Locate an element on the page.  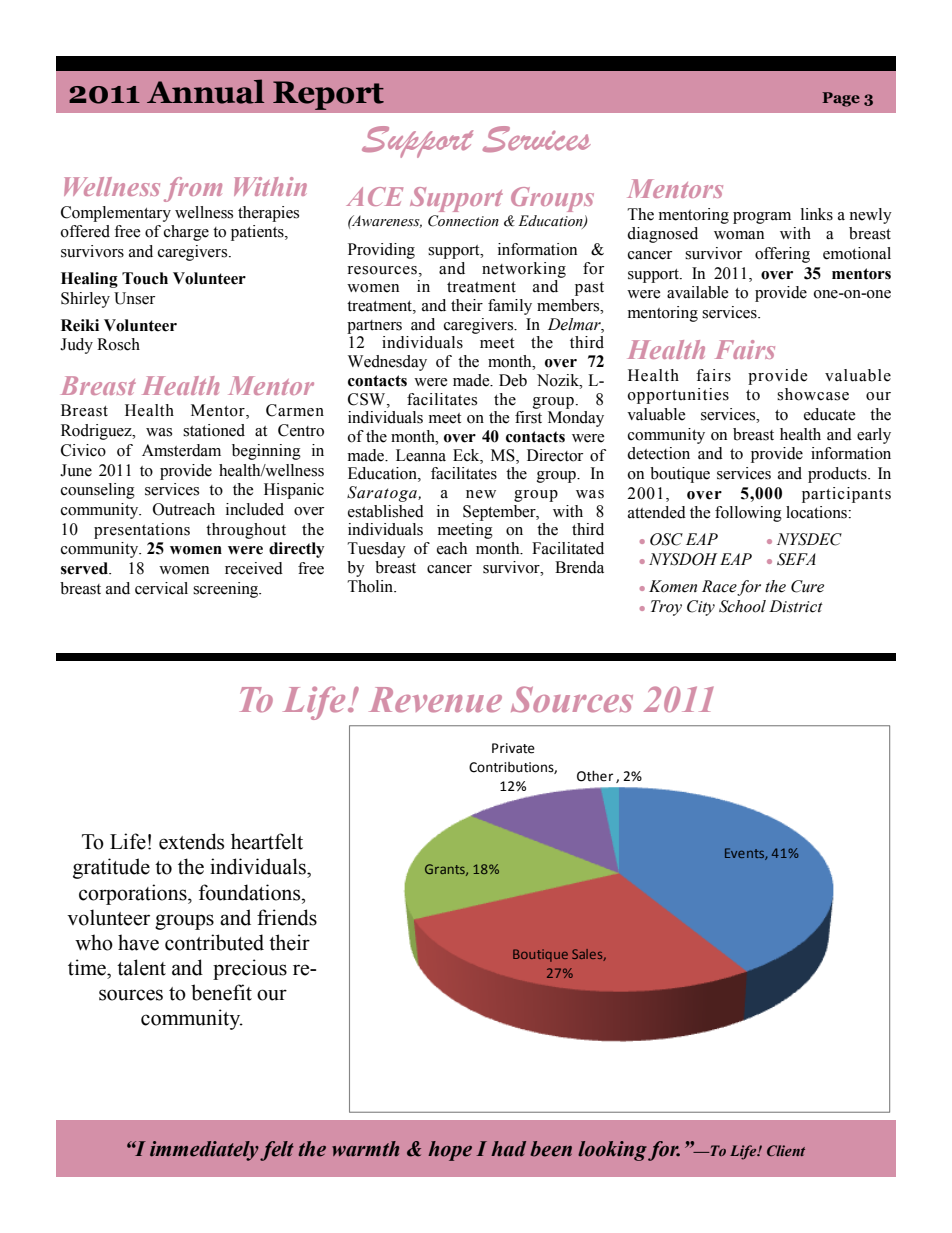
Annual is located at coordinates (205, 91).
